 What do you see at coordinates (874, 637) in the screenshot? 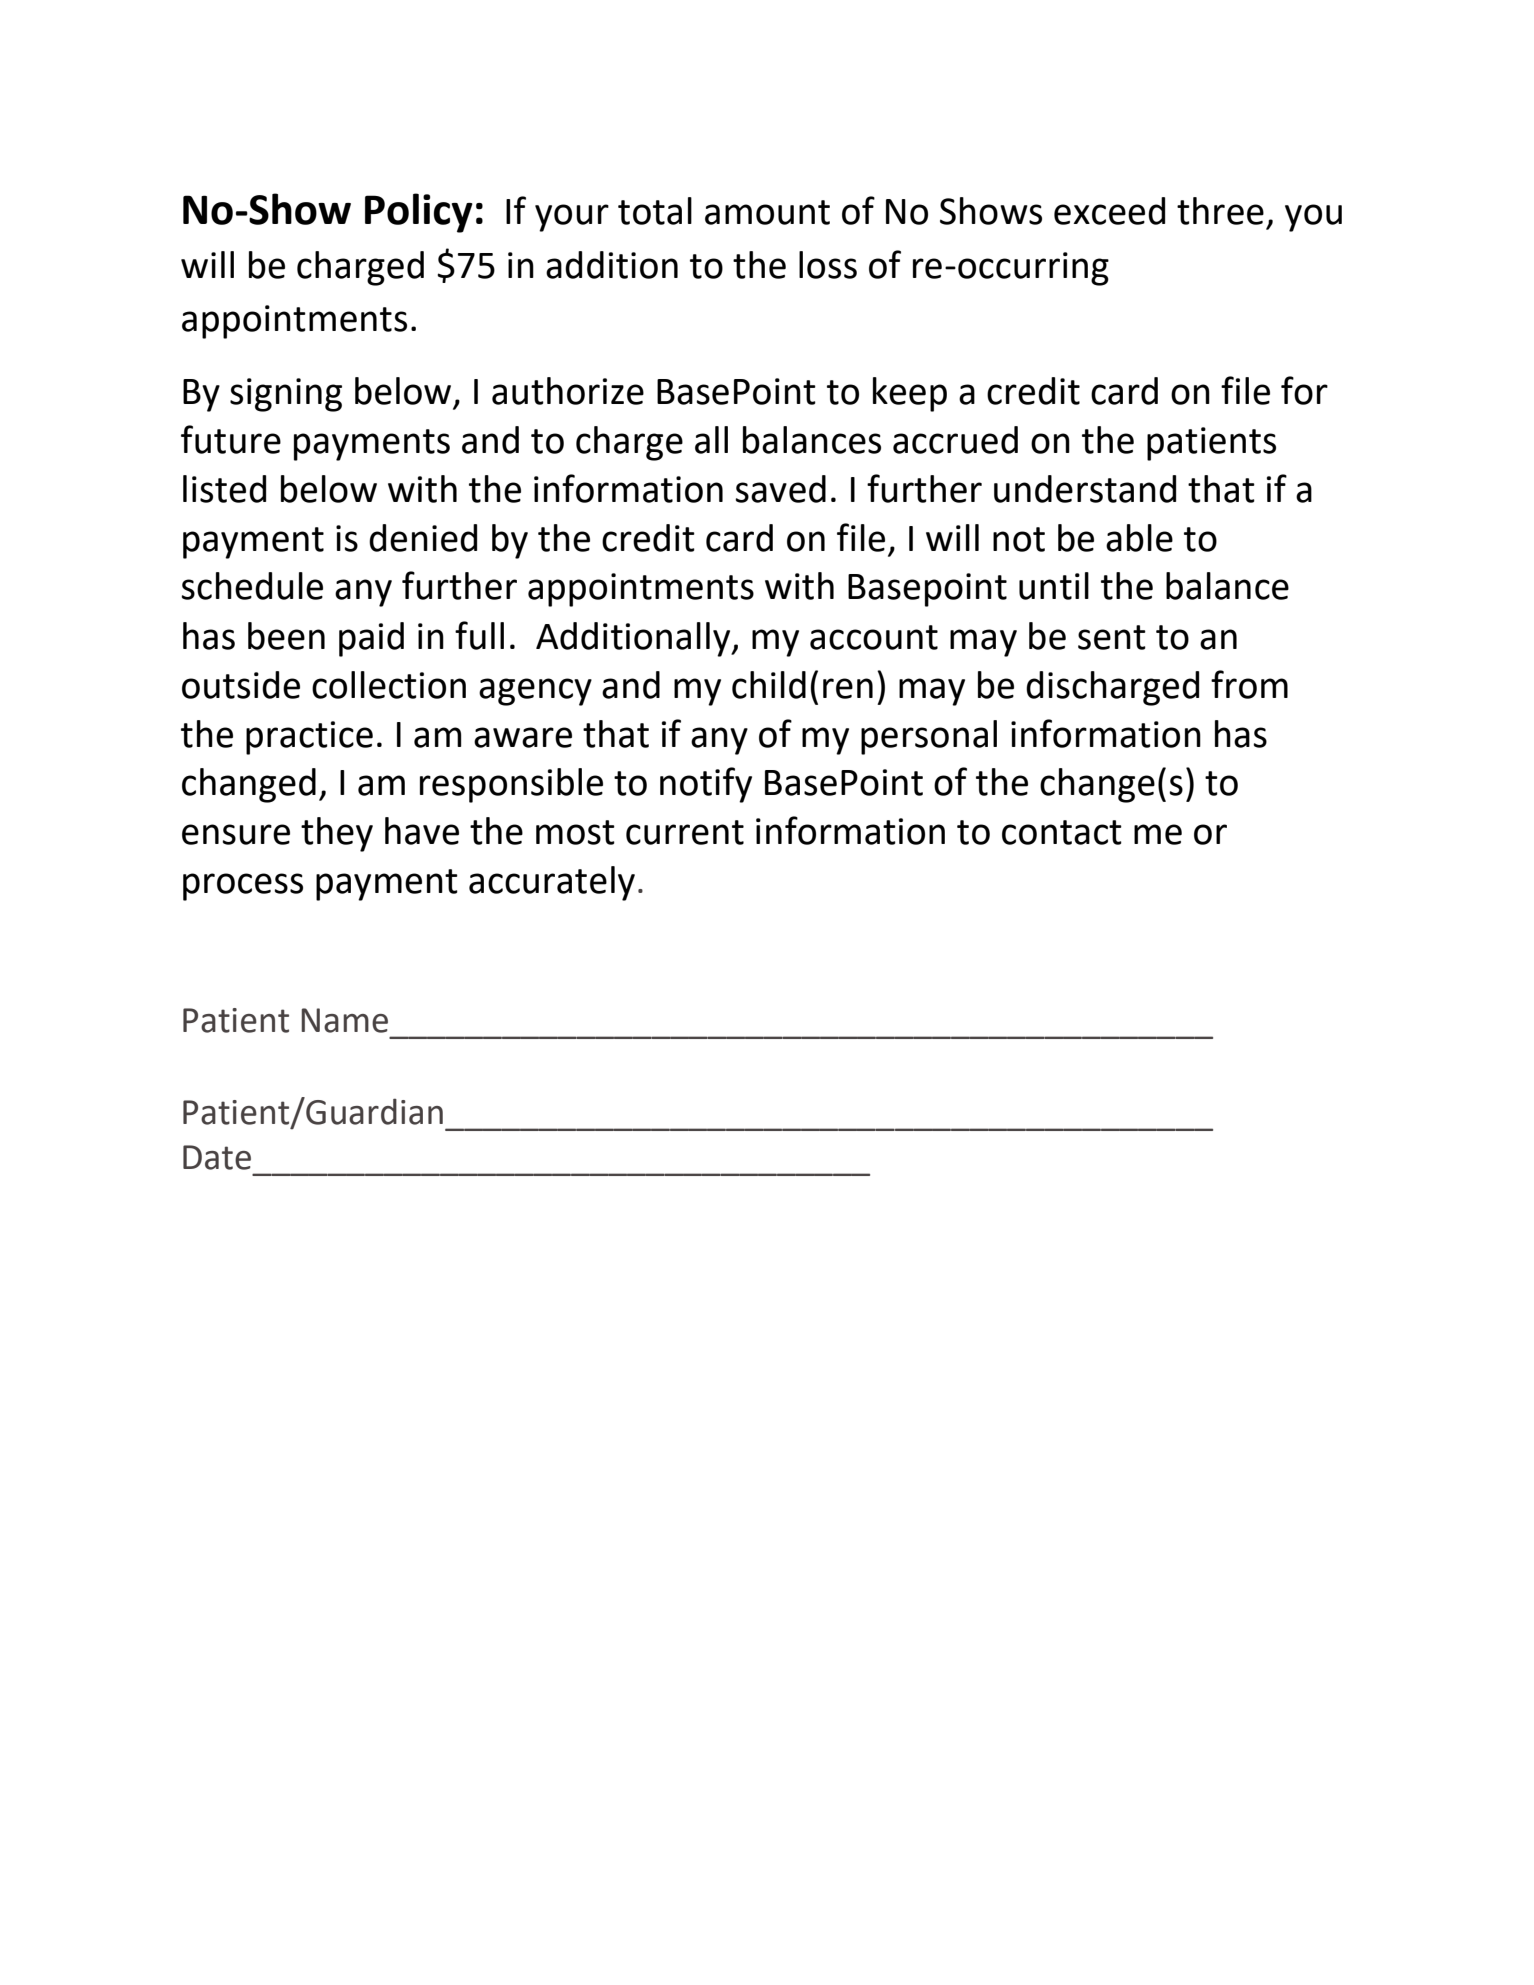
I see `account` at bounding box center [874, 637].
